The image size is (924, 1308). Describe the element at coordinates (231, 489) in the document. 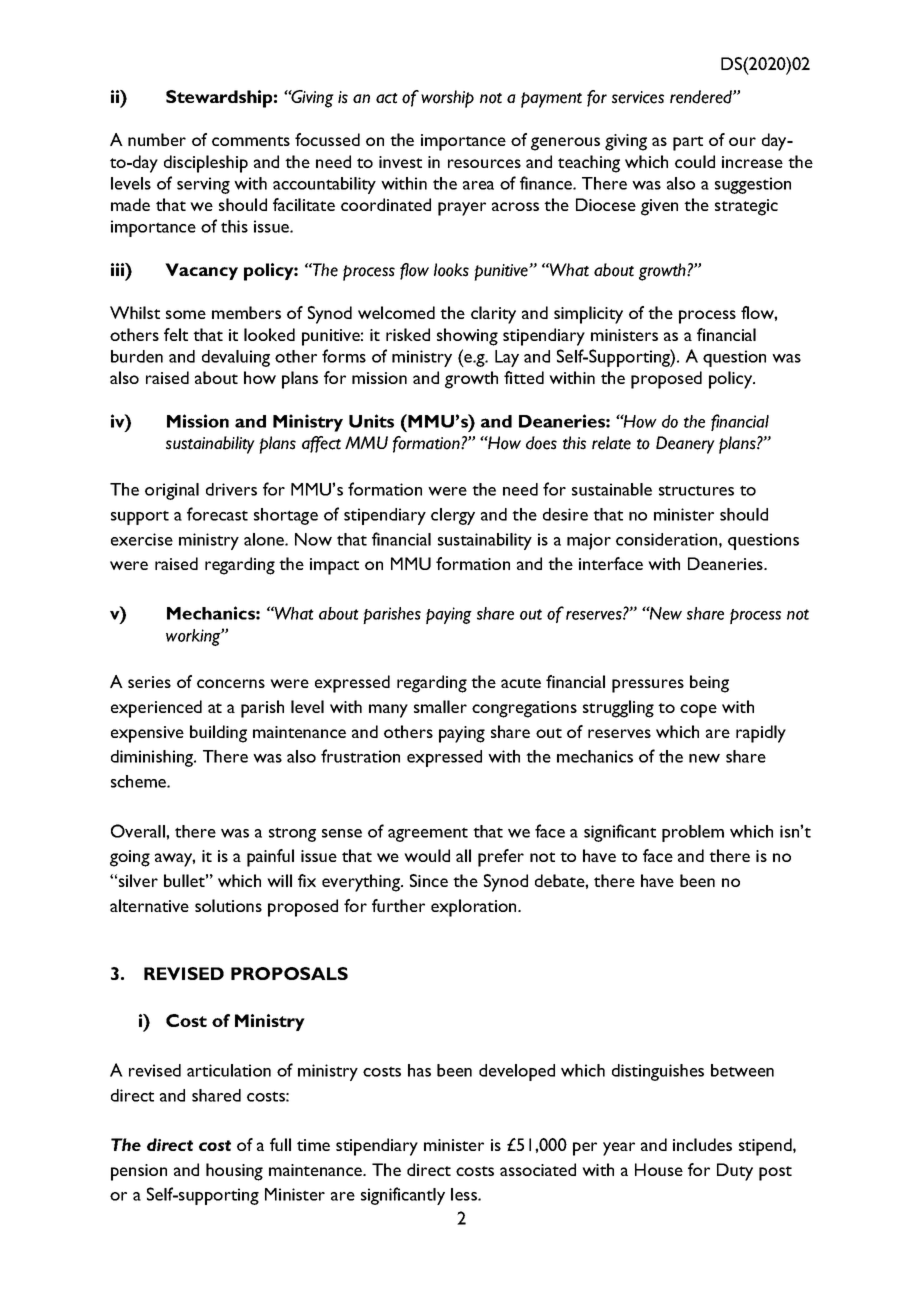

I see `drivers` at that location.
